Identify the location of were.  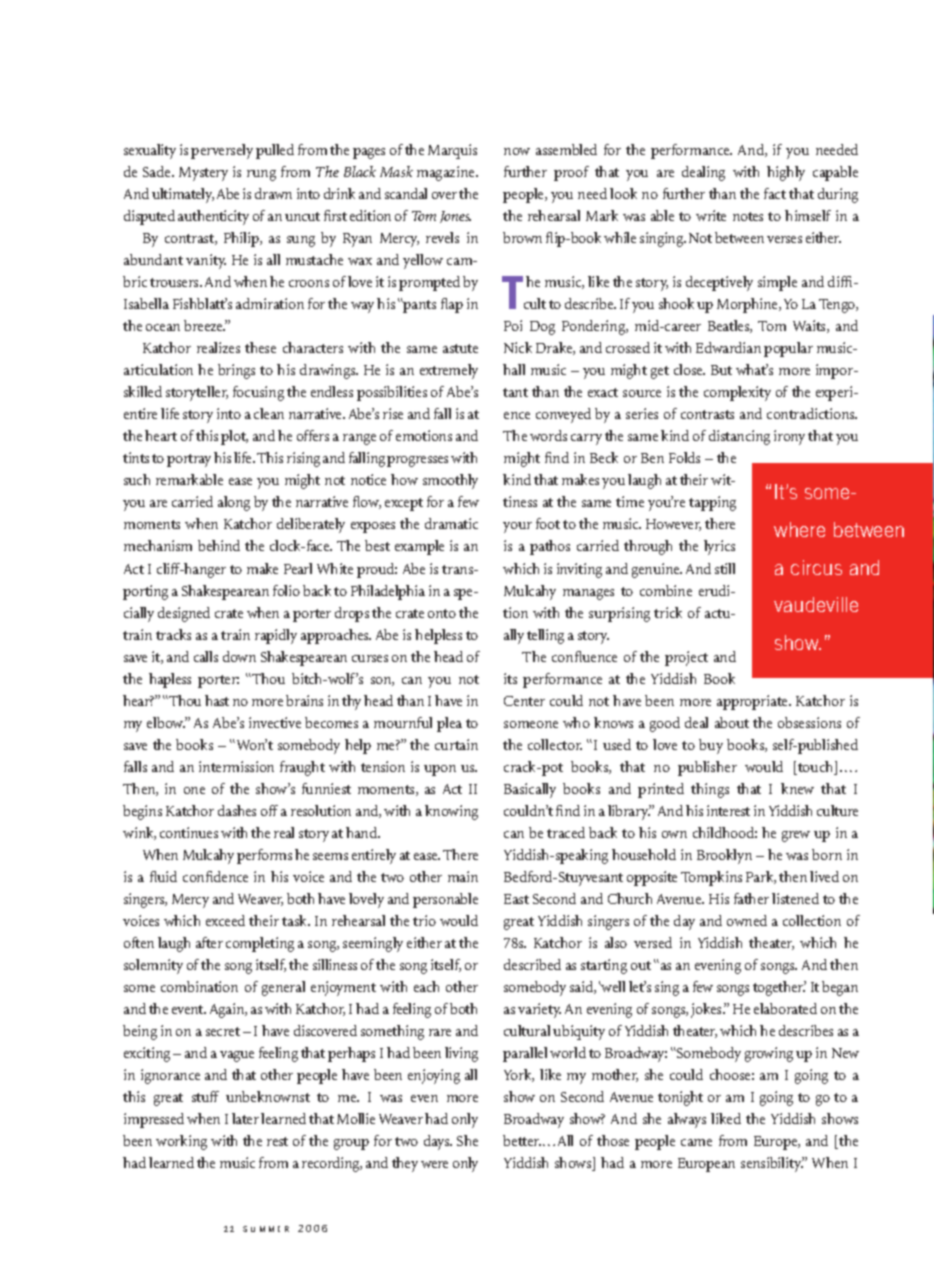
(434, 1164).
